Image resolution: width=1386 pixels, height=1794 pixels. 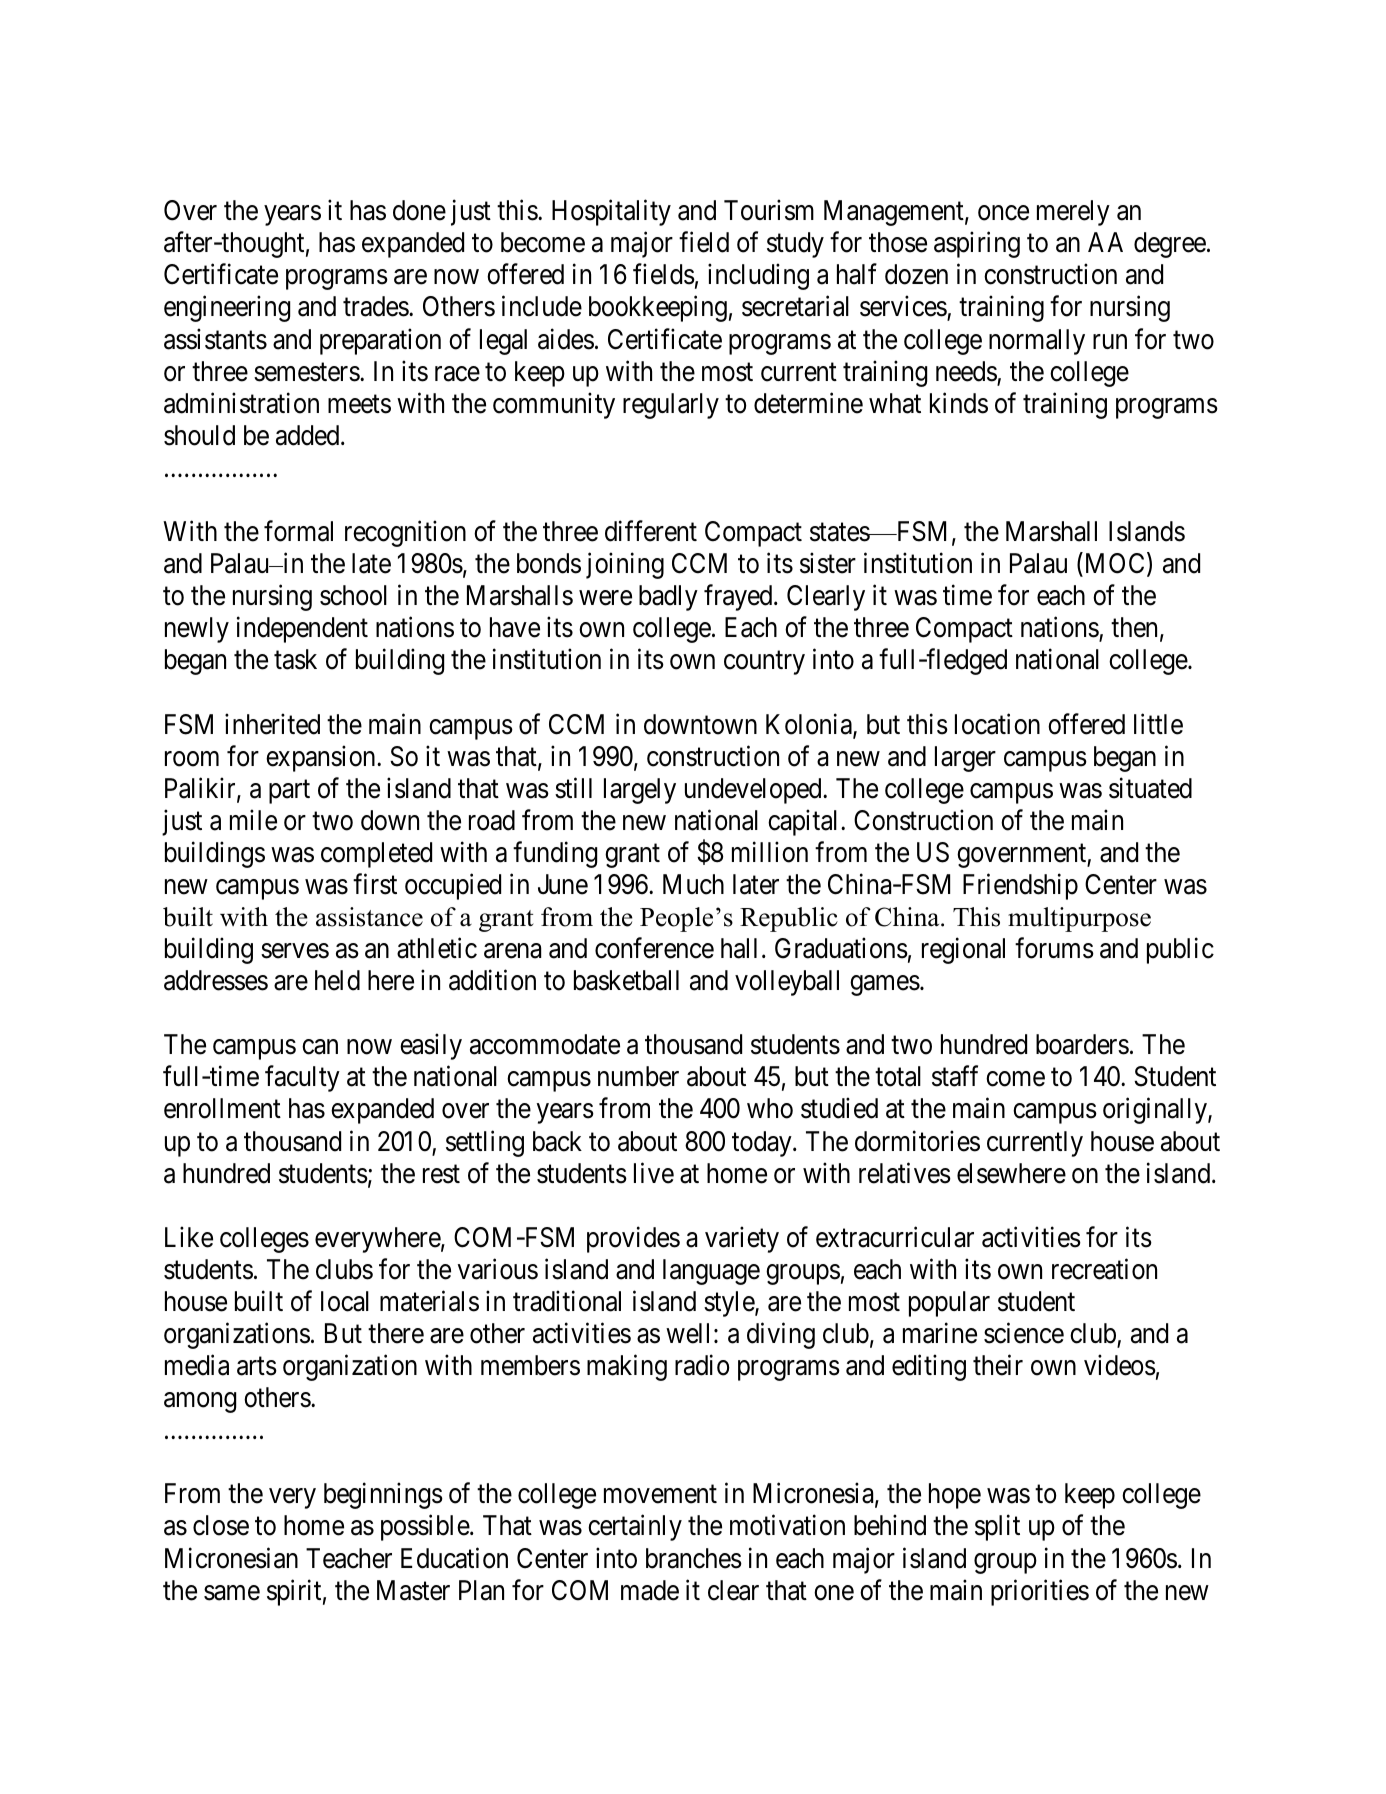 I want to click on branches, so click(x=694, y=1558).
